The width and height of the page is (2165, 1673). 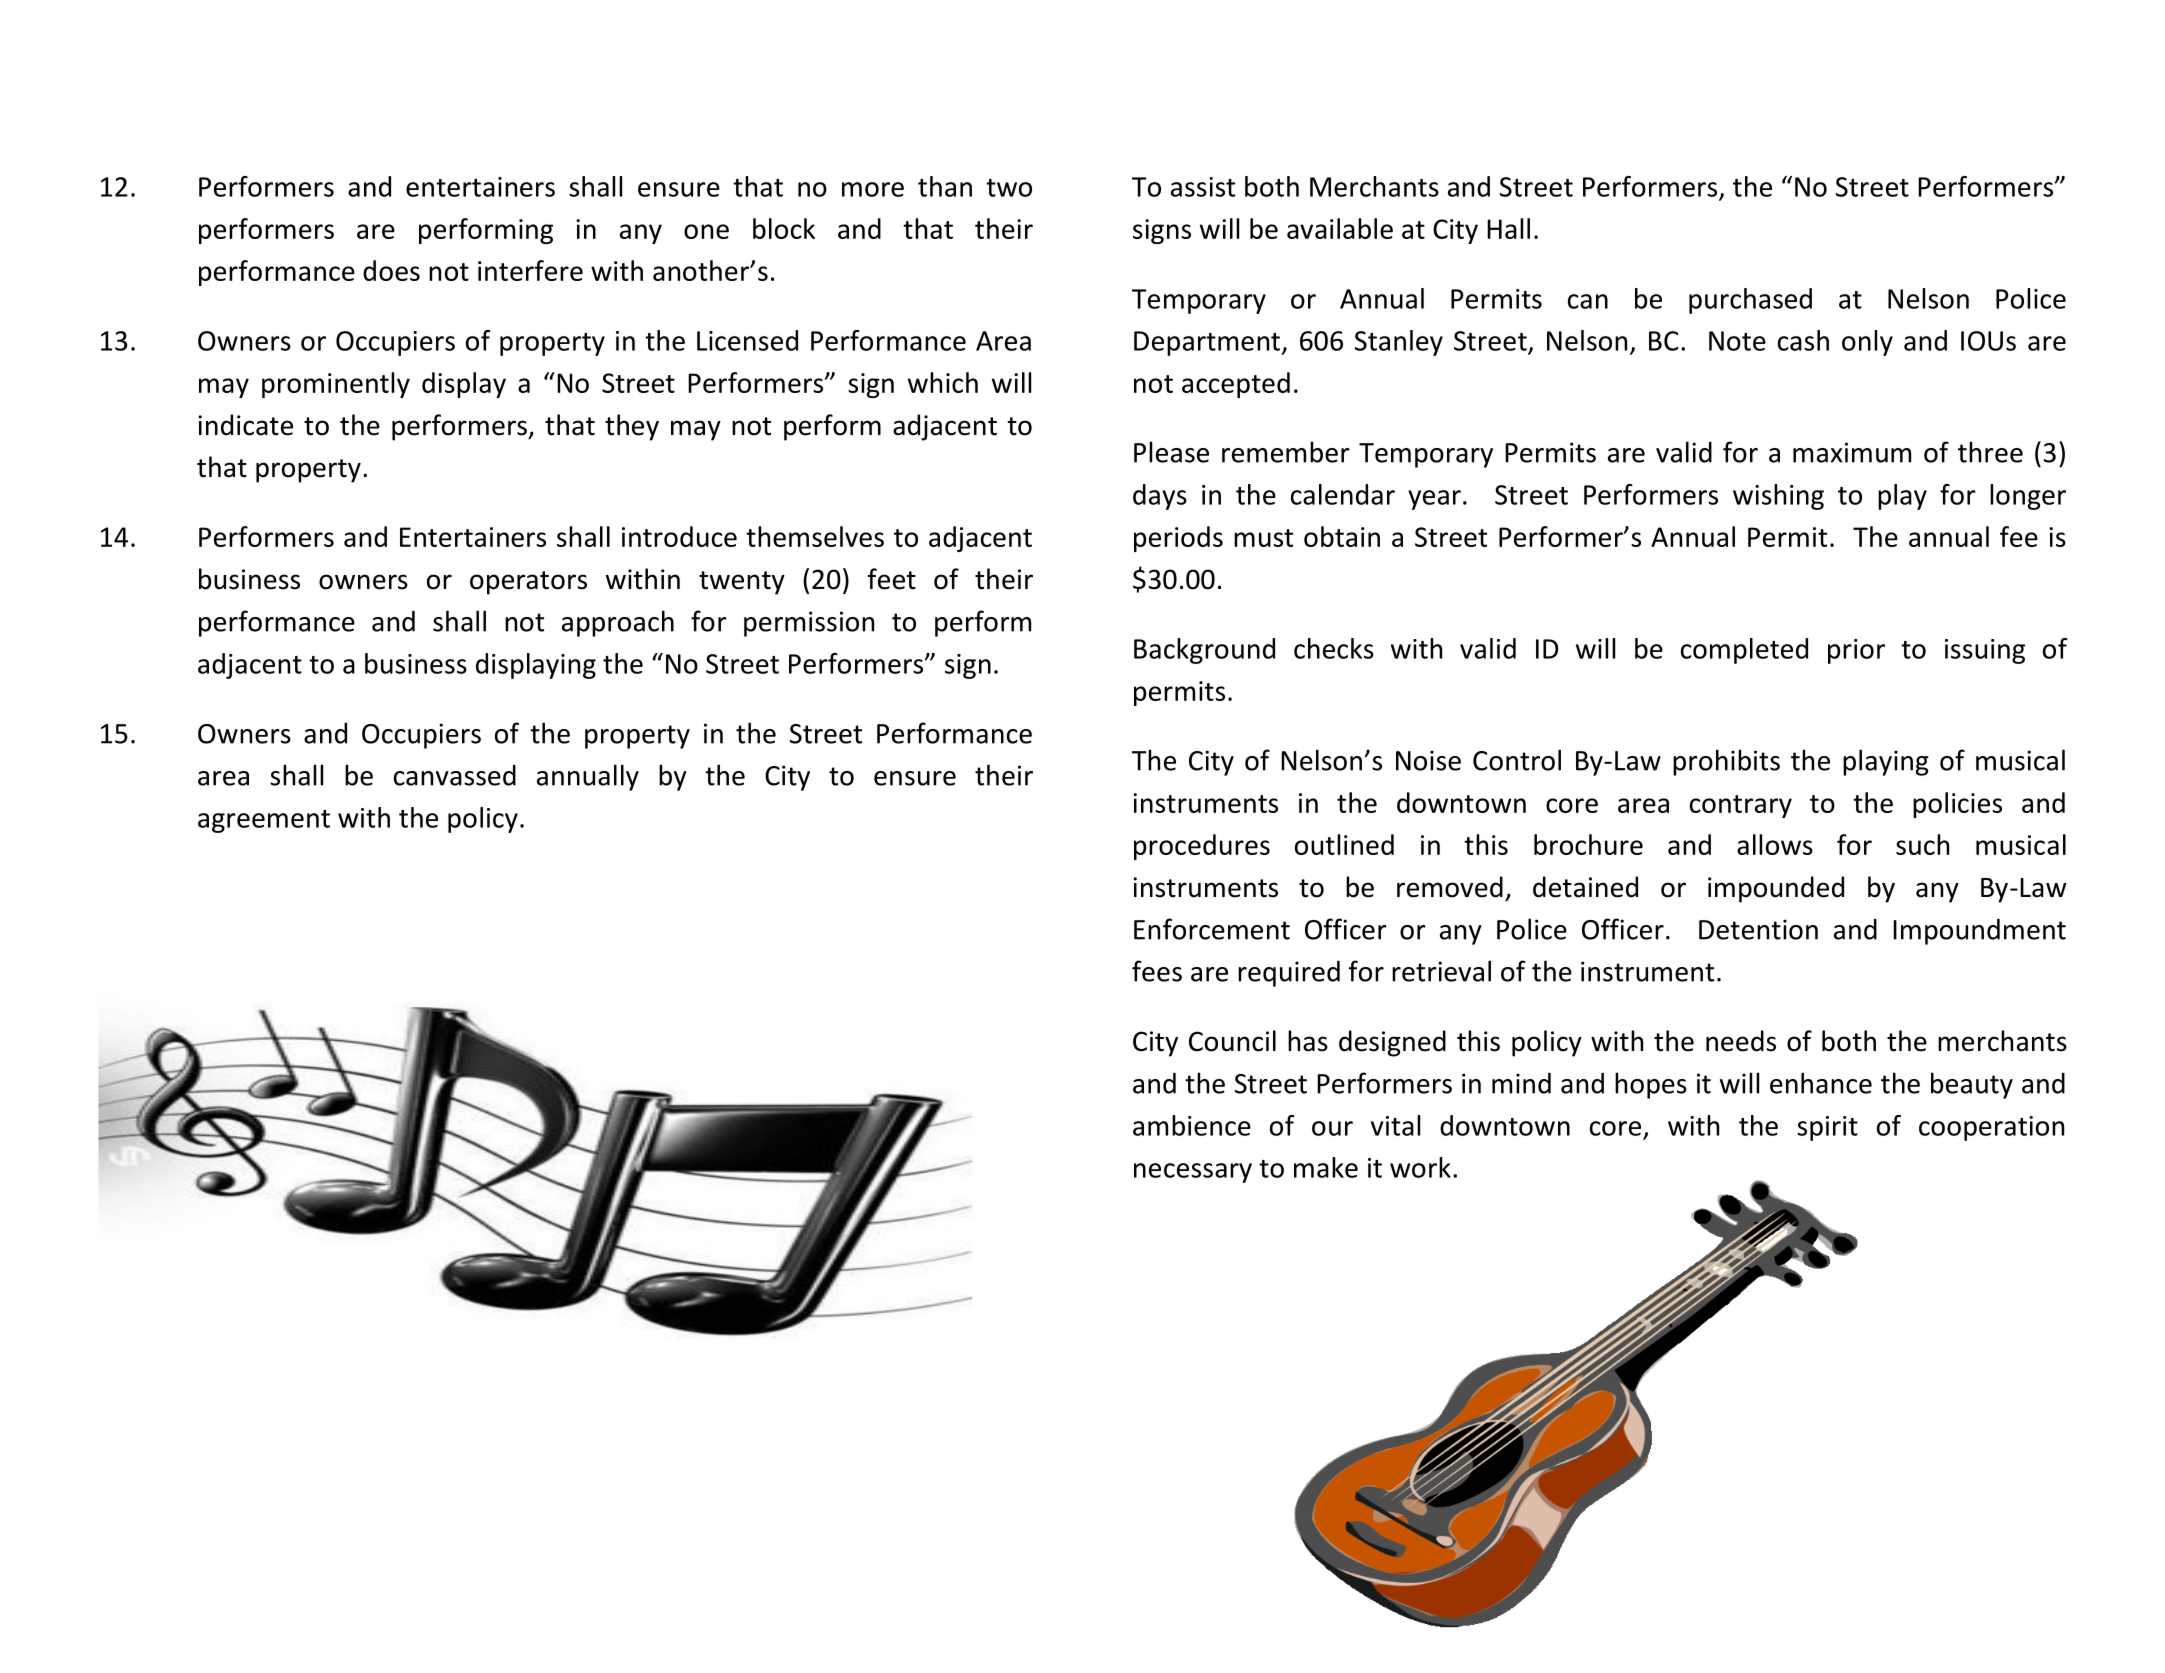 I want to click on prior, so click(x=1856, y=651).
